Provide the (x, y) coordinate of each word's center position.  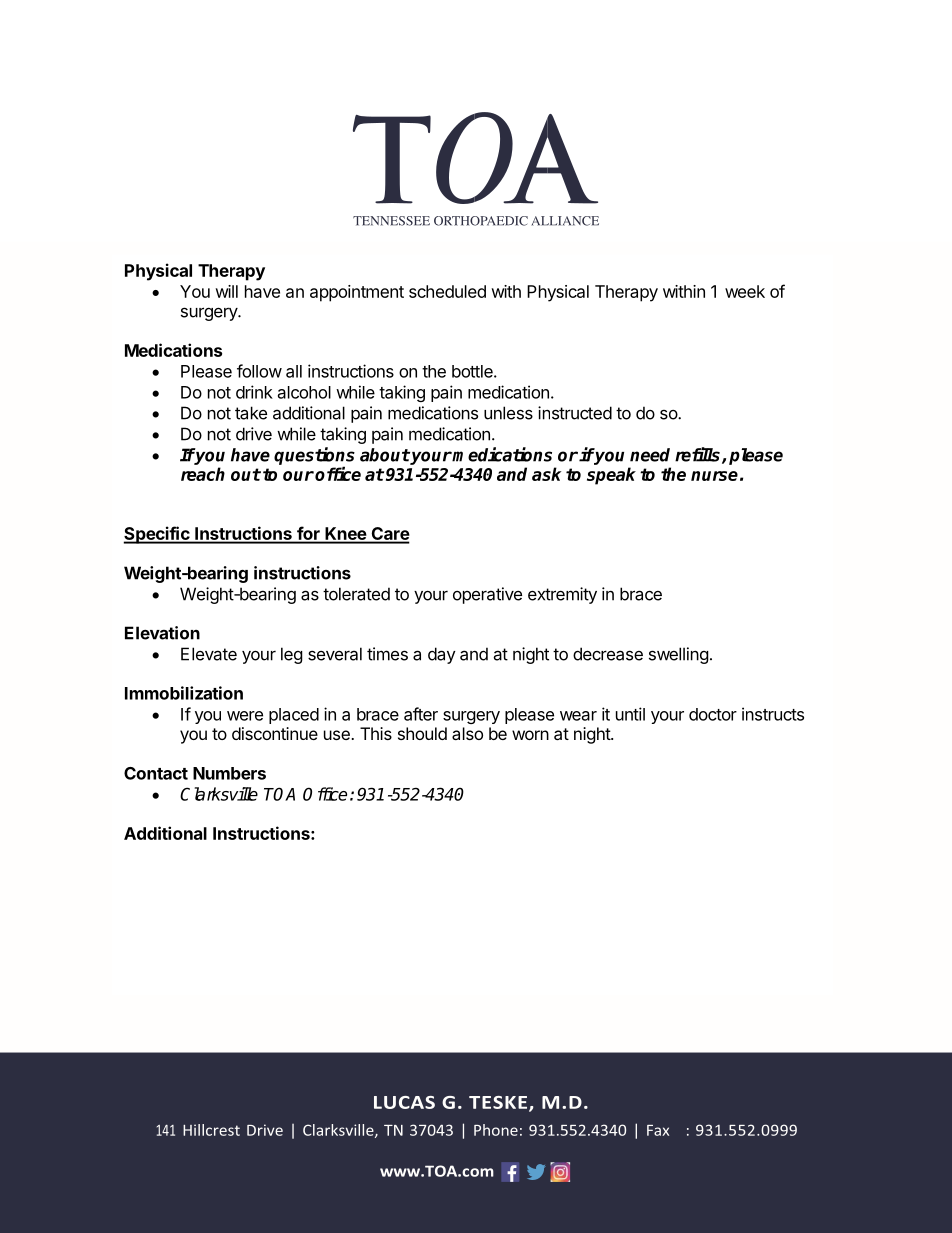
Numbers (229, 773)
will (226, 291)
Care (389, 535)
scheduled (447, 291)
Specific (157, 535)
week (745, 291)
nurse (714, 476)
